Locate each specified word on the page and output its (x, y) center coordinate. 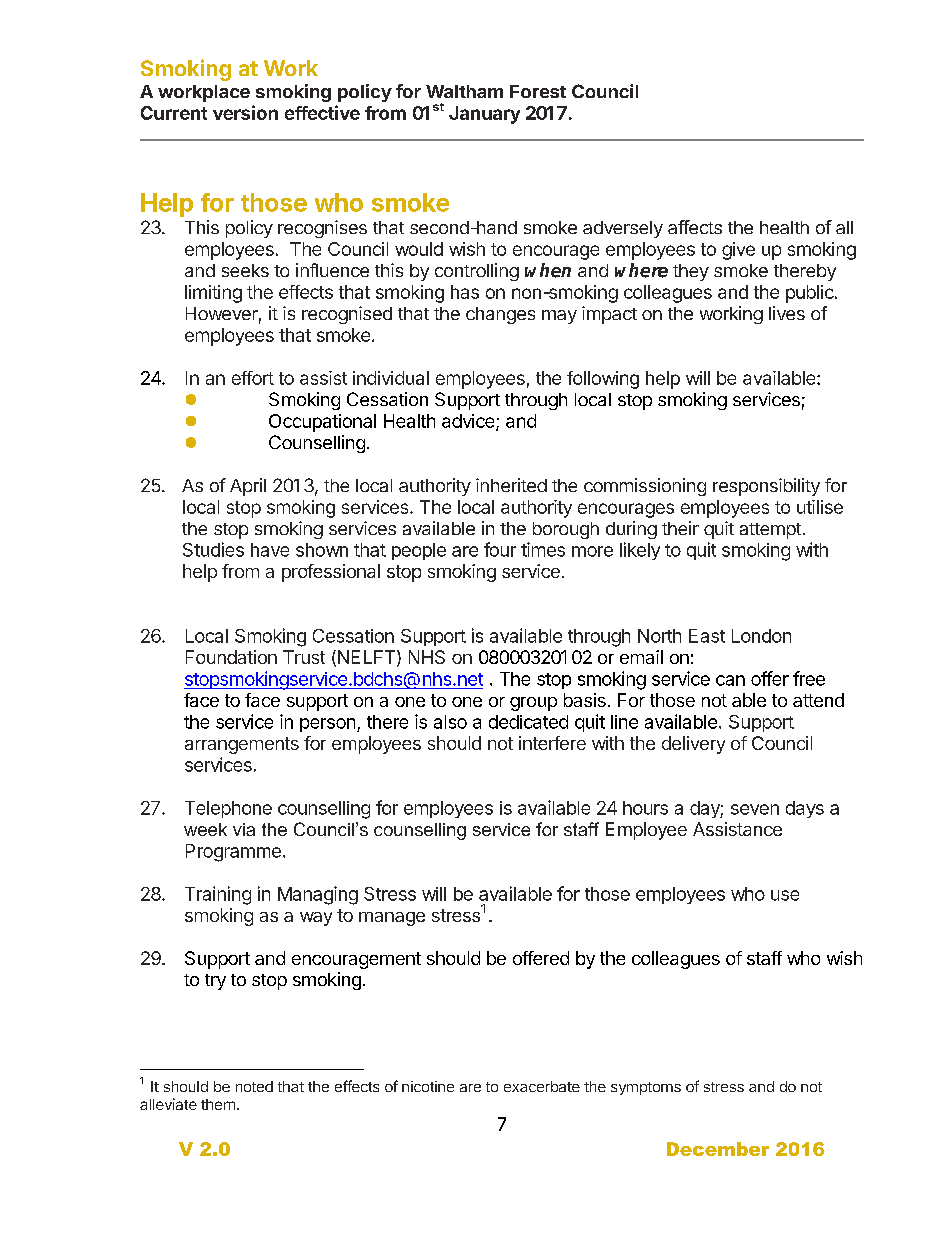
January (484, 115)
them (218, 1104)
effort (253, 378)
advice (469, 422)
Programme (233, 853)
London (761, 636)
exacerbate (542, 1086)
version (245, 112)
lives (787, 313)
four (500, 549)
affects (695, 227)
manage (392, 919)
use (785, 895)
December (718, 1149)
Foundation (231, 657)
